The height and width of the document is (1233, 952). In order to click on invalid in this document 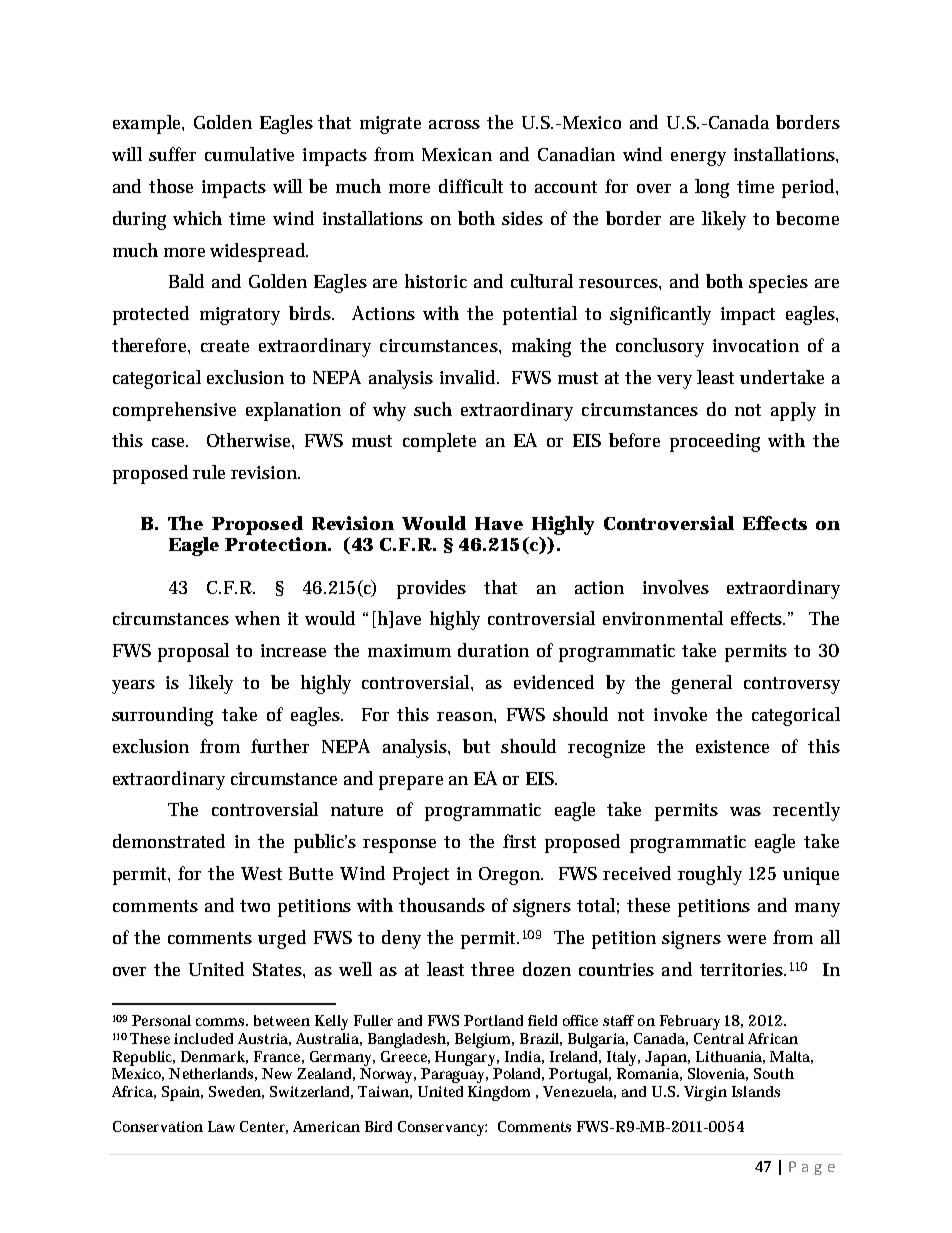, I will do `click(469, 377)`.
